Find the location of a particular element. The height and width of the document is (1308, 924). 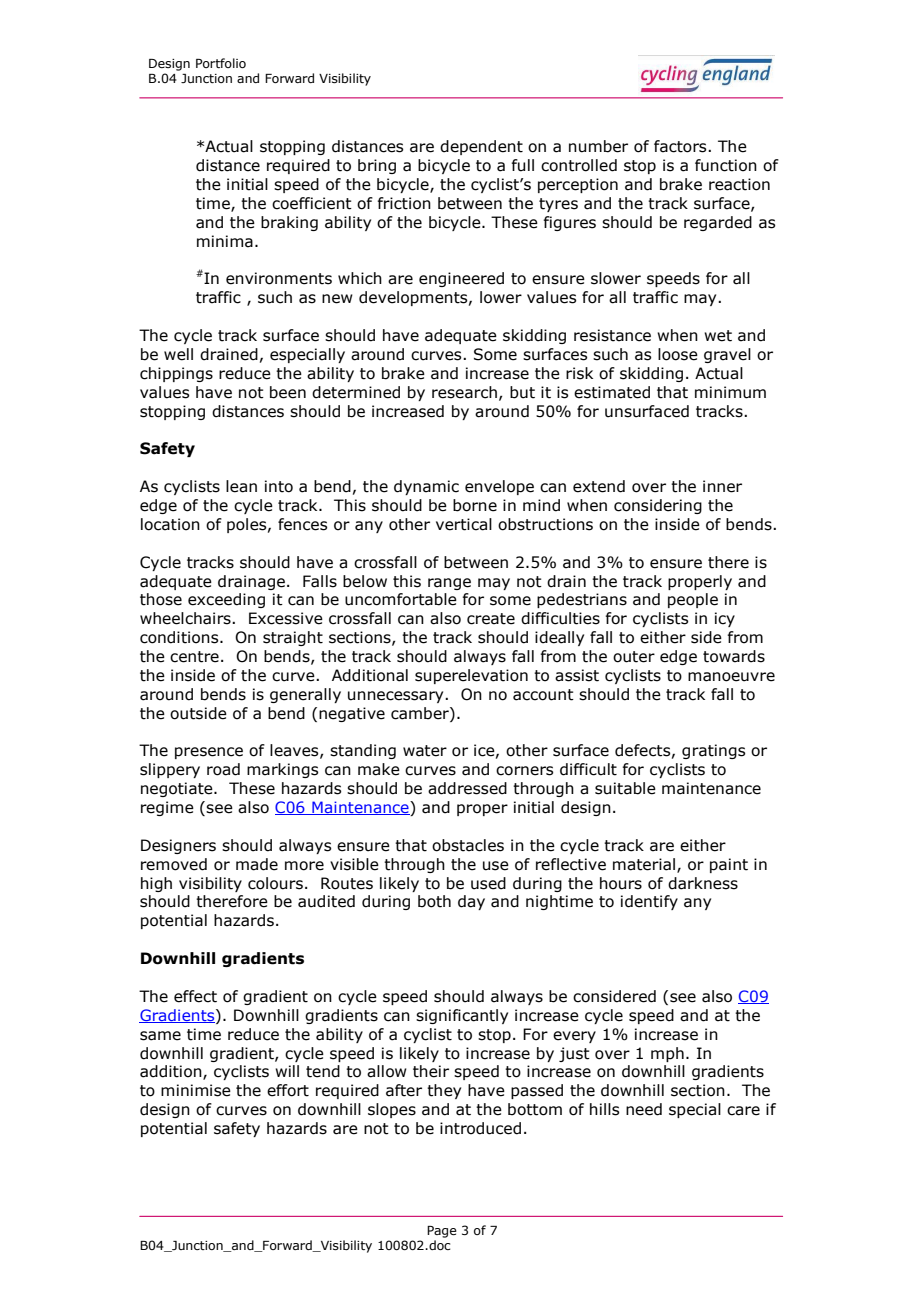

centre is located at coordinates (194, 657).
